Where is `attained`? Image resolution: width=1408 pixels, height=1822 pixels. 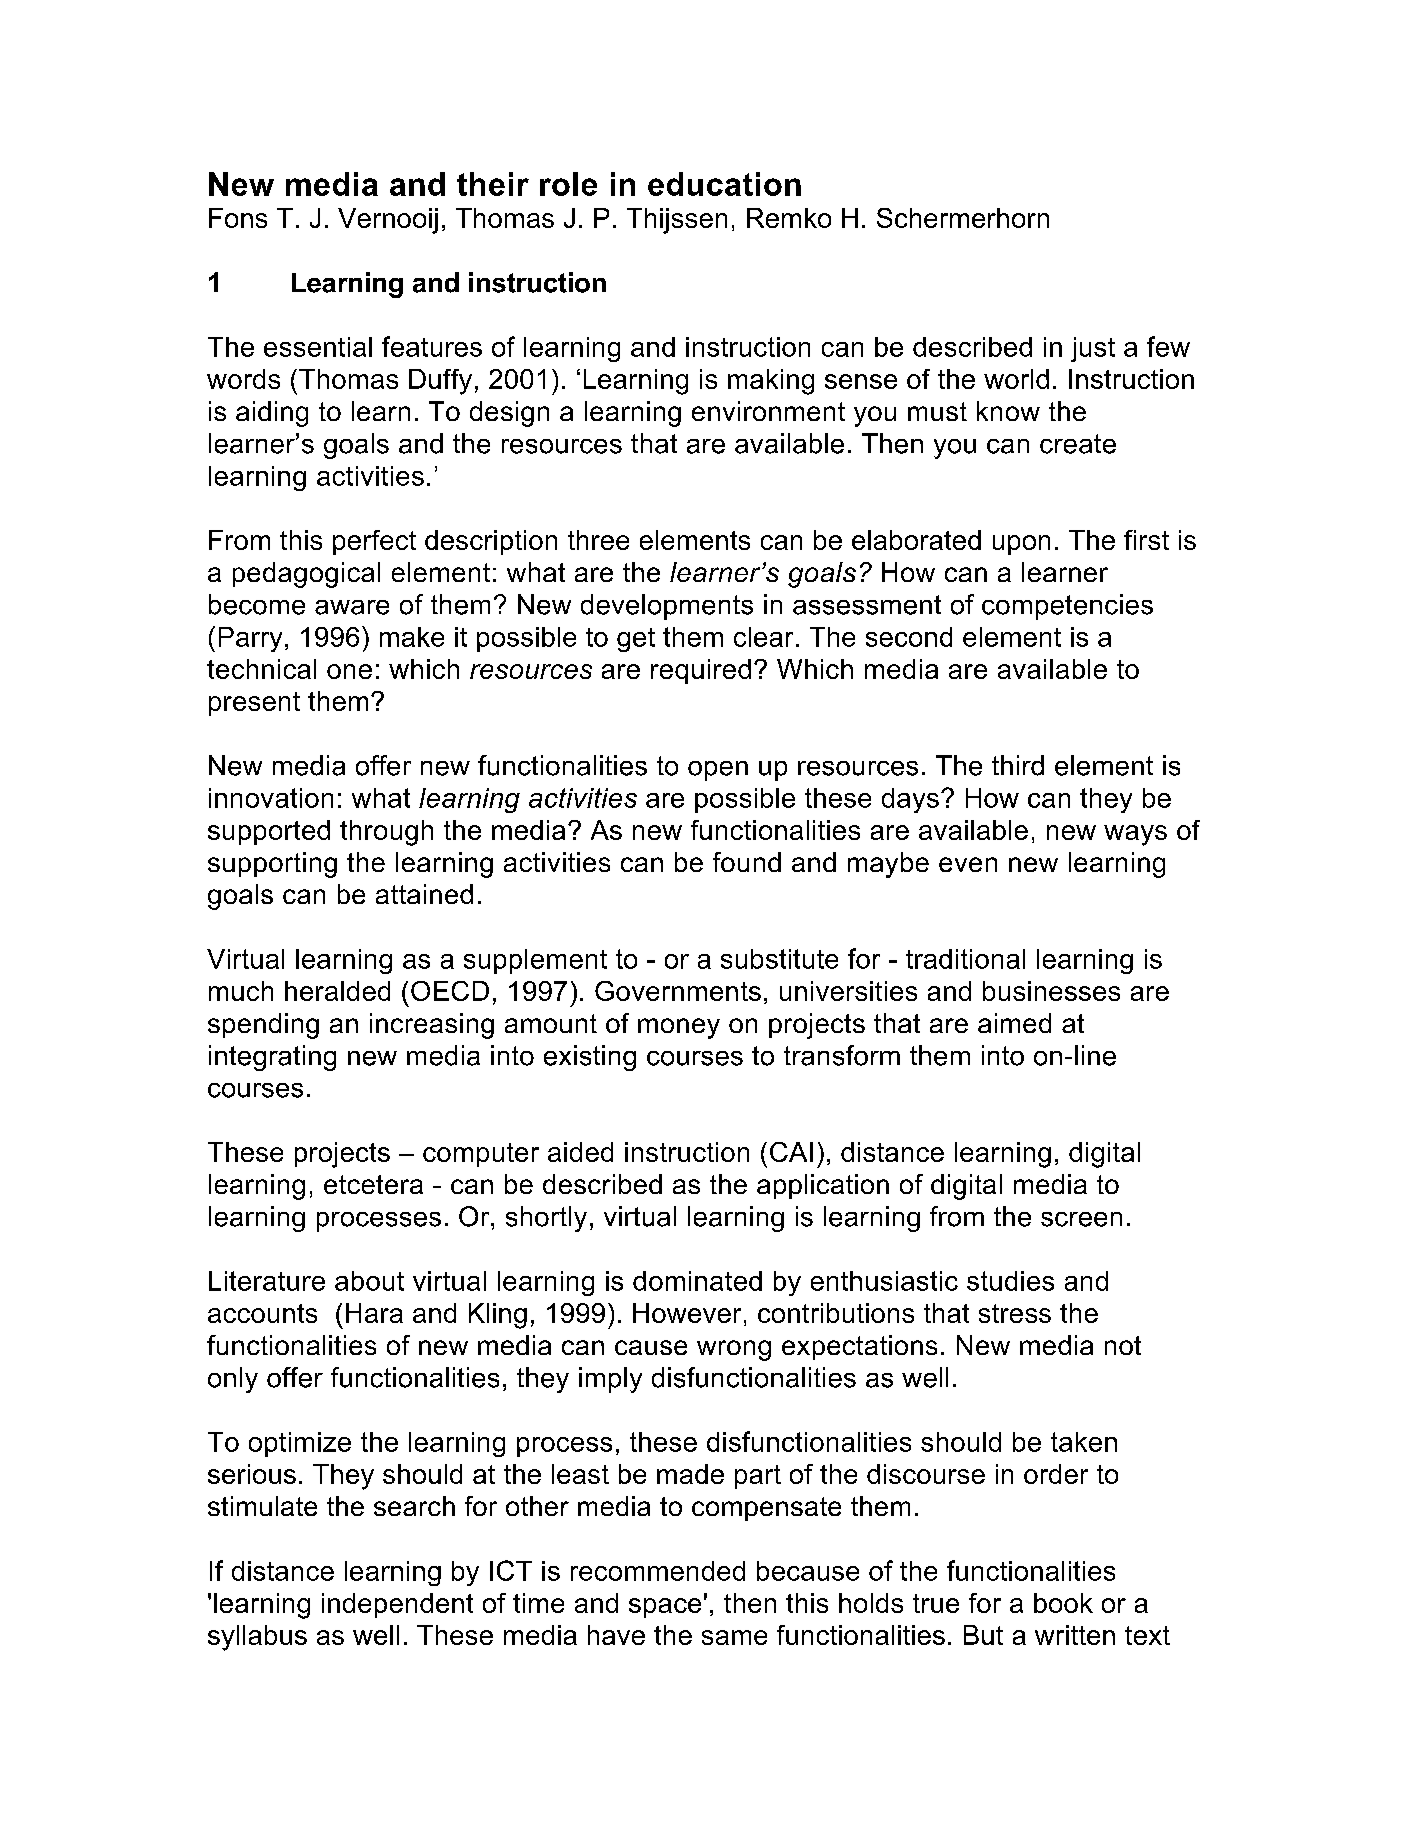
attained is located at coordinates (424, 894).
